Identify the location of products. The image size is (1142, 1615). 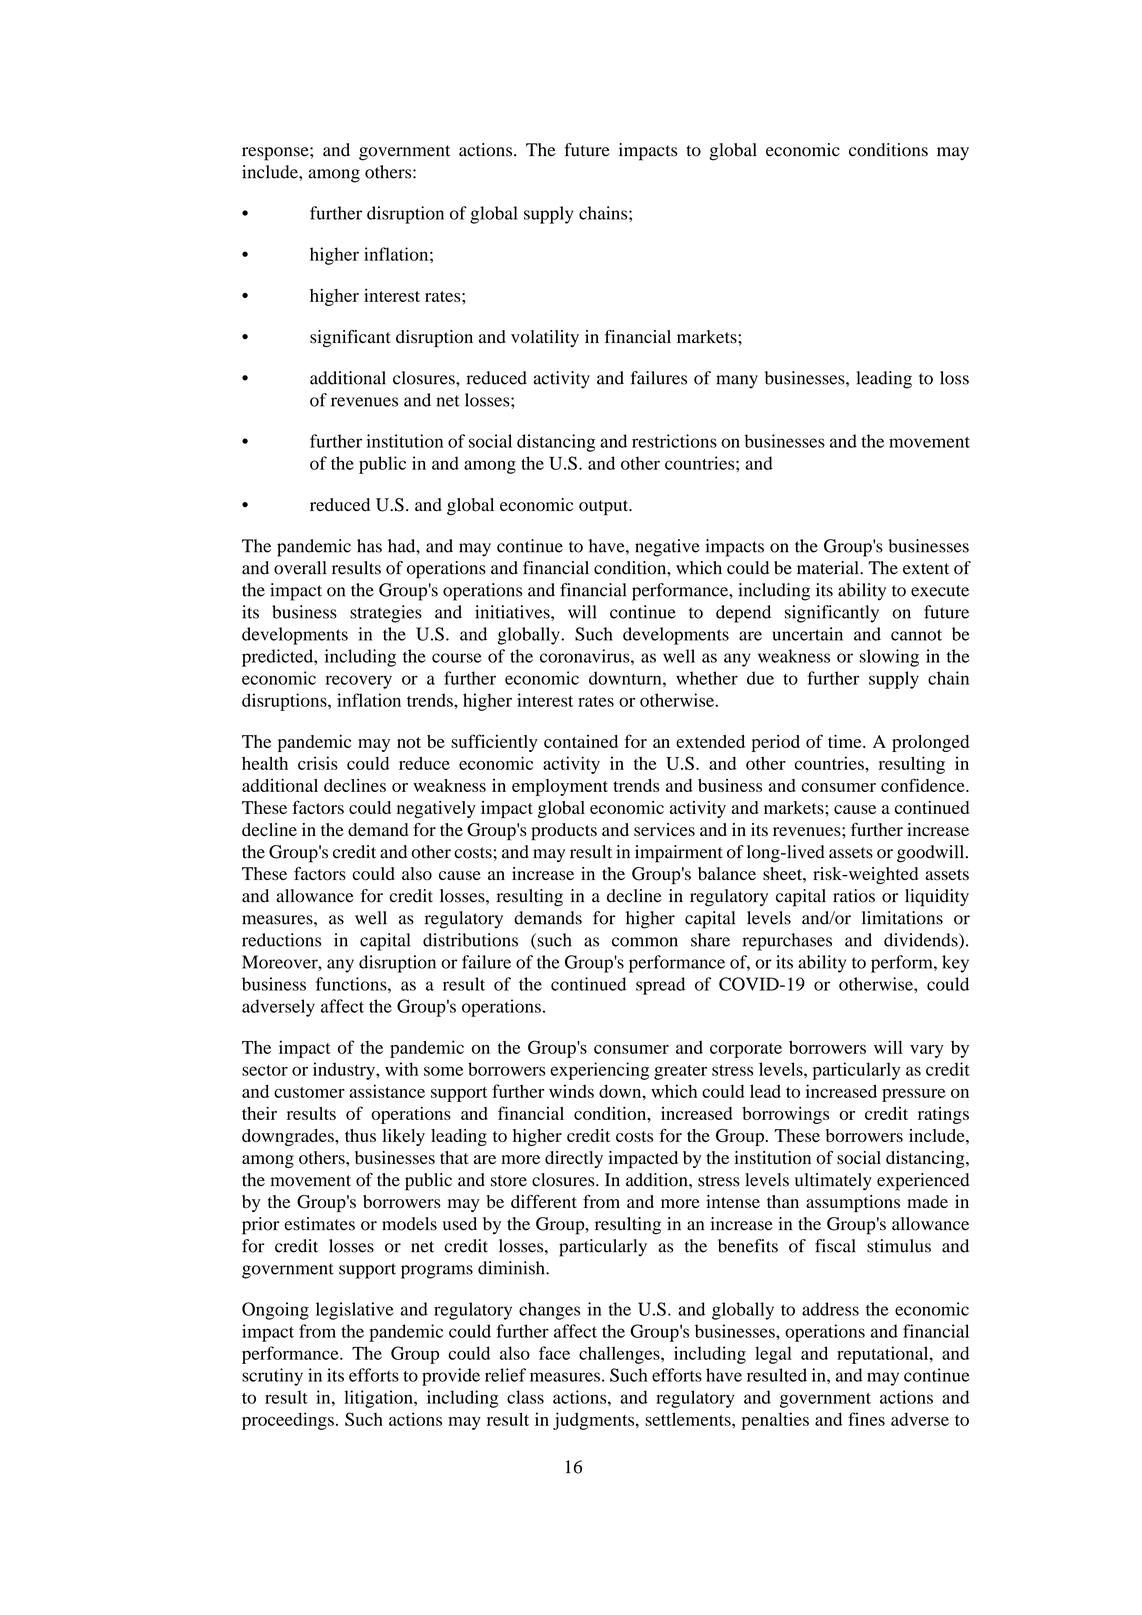
(564, 832).
